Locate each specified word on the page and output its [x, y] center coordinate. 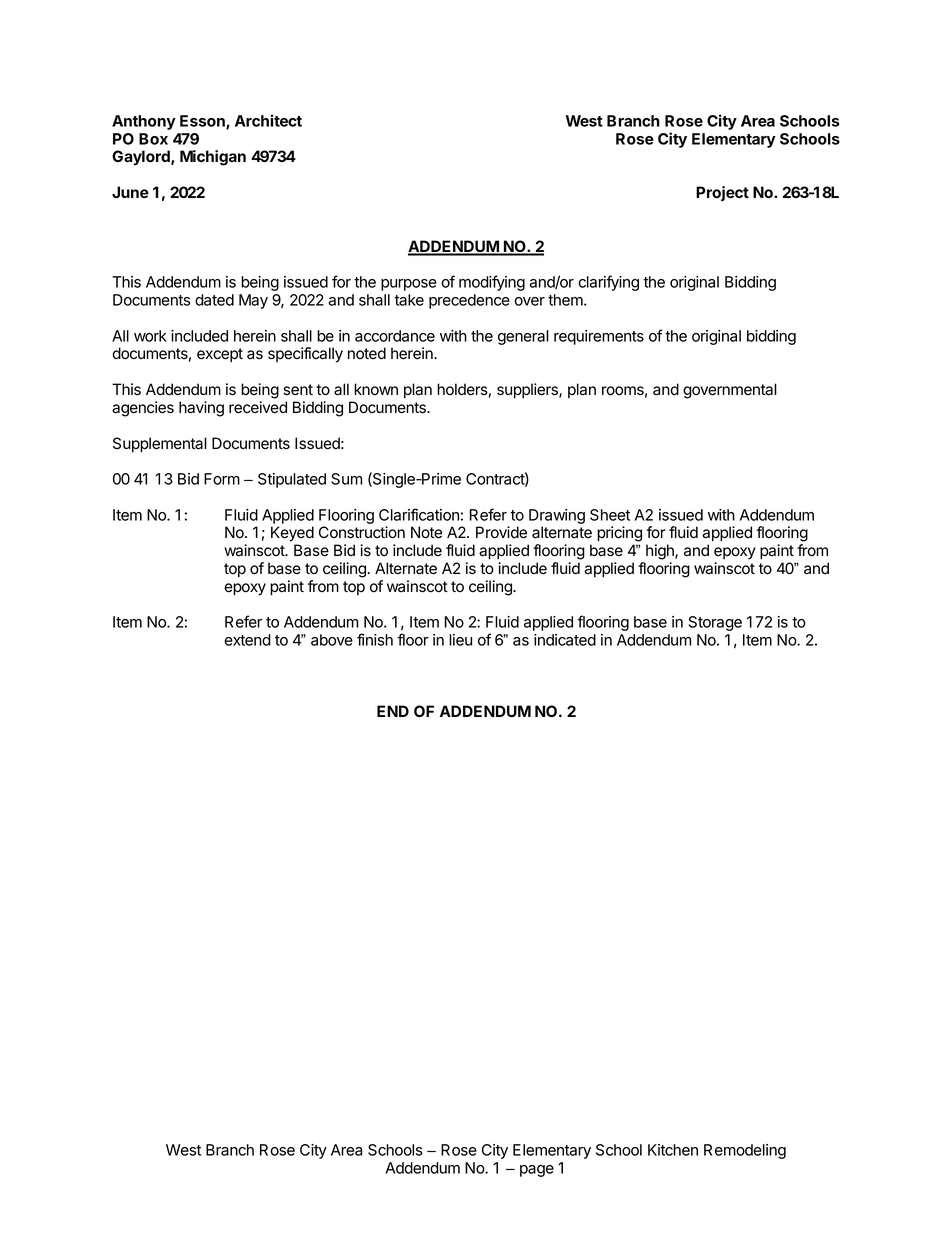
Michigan [213, 158]
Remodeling [745, 1151]
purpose [409, 285]
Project [722, 193]
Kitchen [673, 1150]
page [537, 1171]
